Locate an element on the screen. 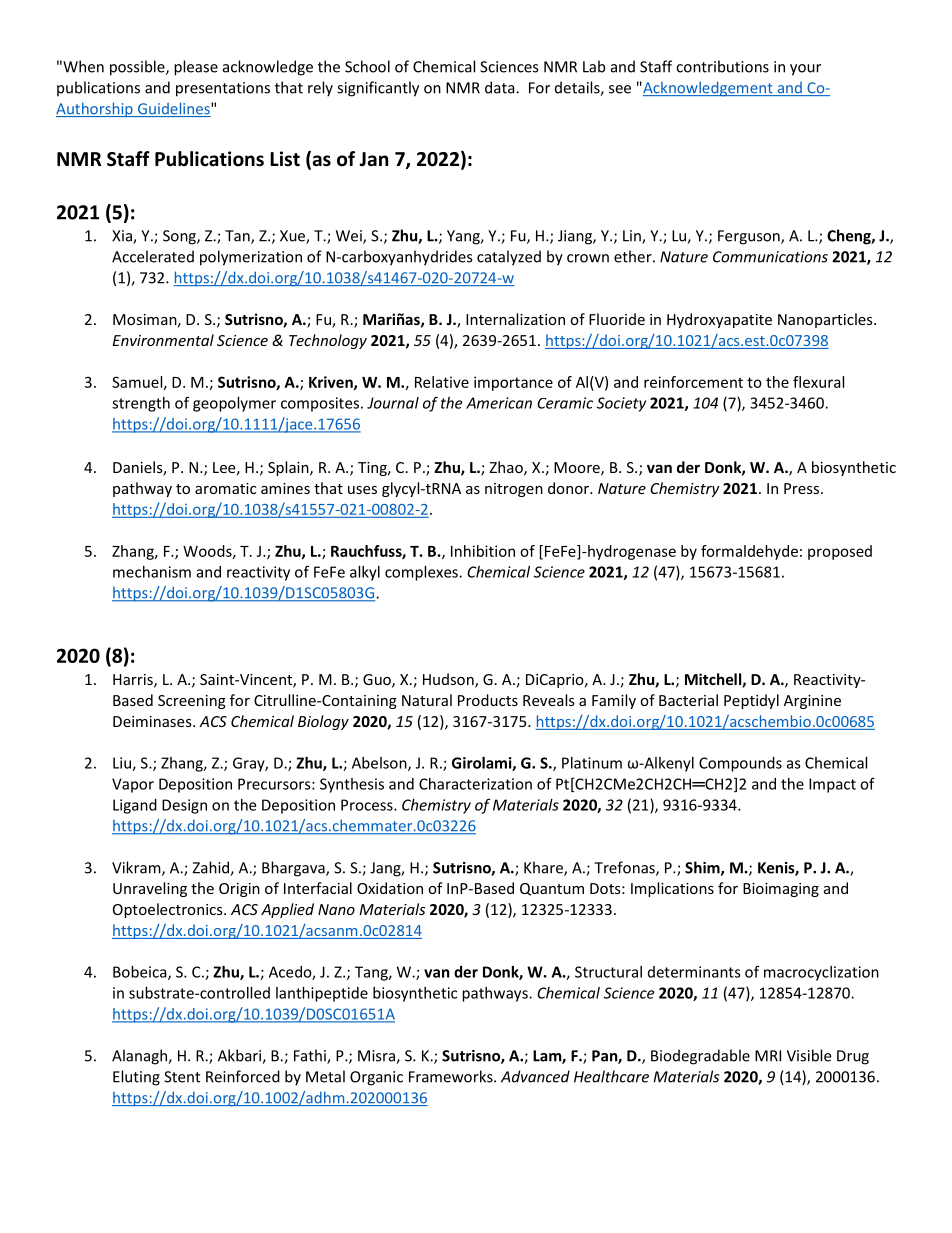 This screenshot has width=952, height=1233. Peptidyl is located at coordinates (751, 701).
